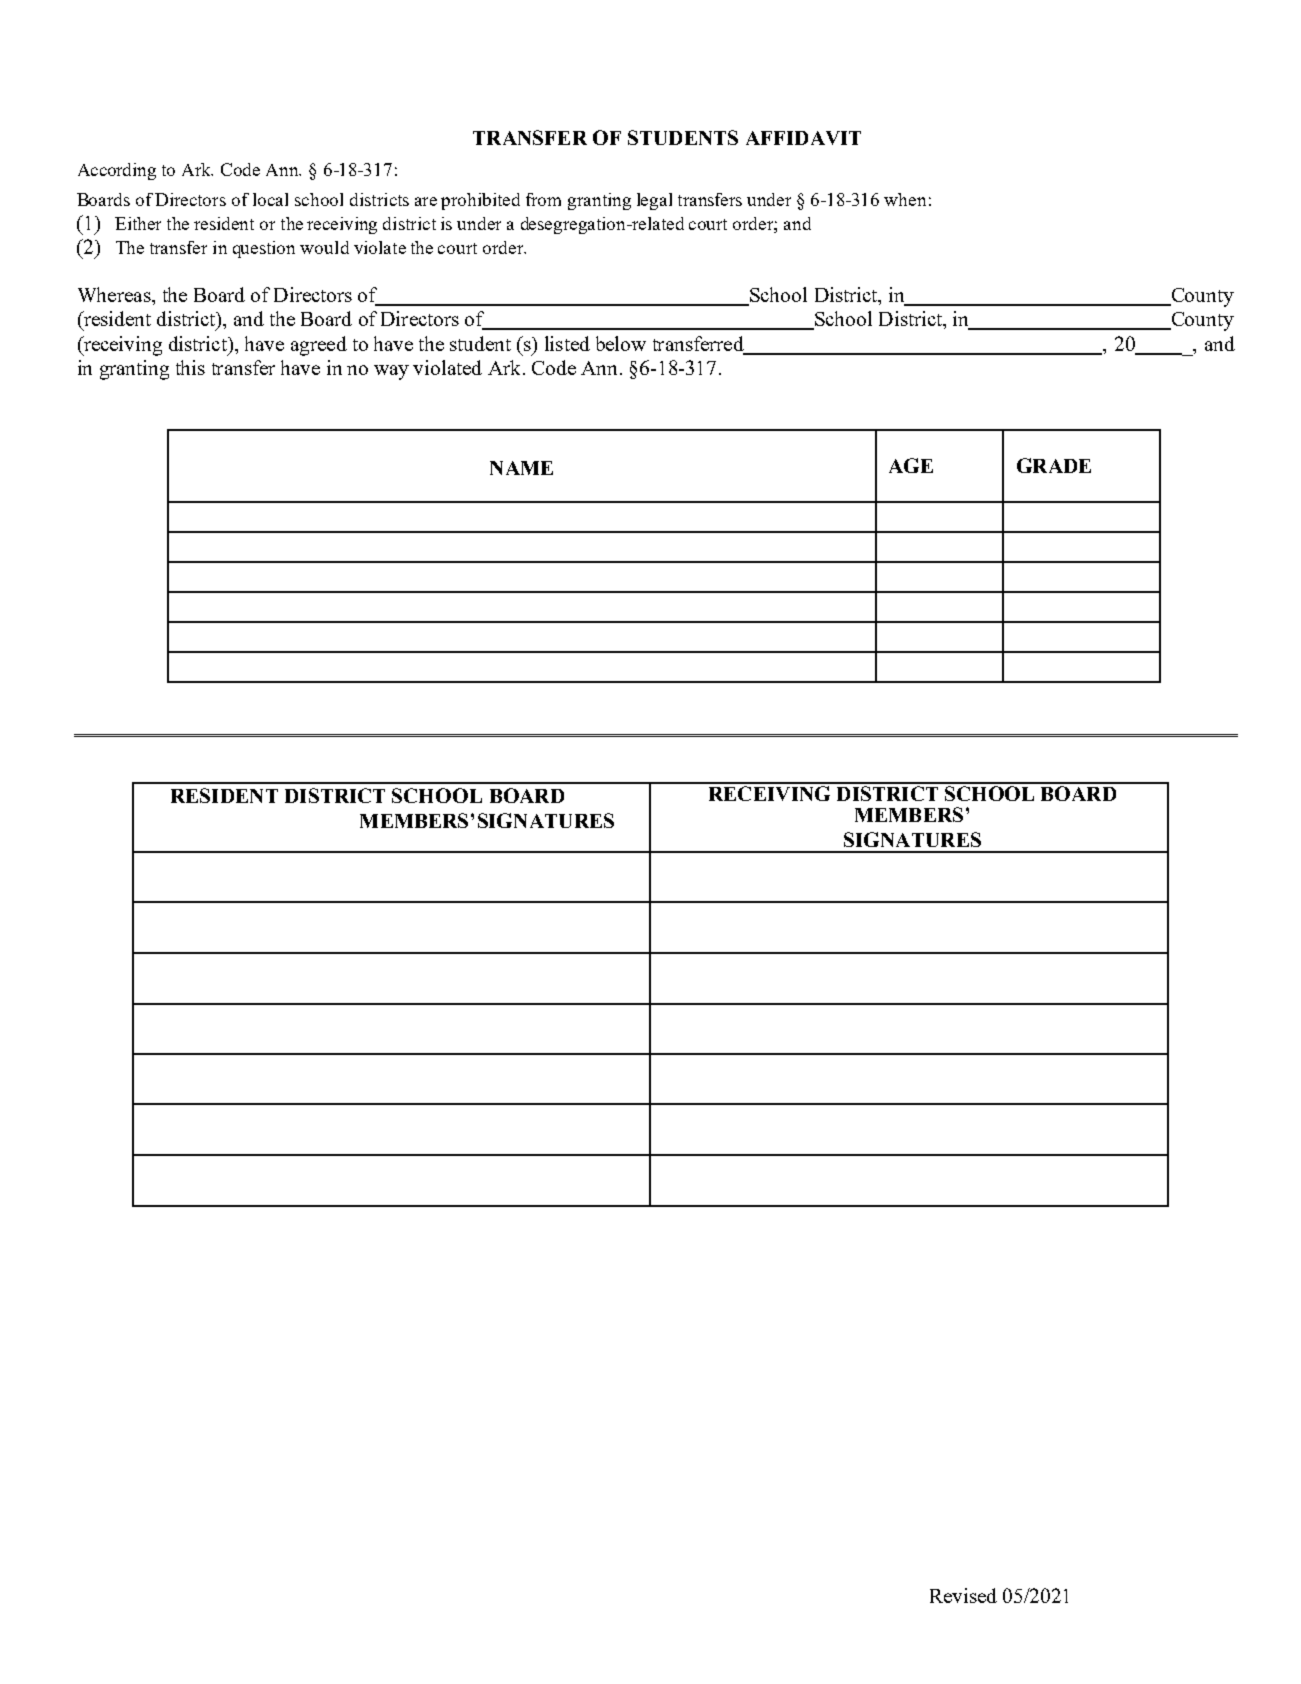  I want to click on NAME, so click(521, 468).
